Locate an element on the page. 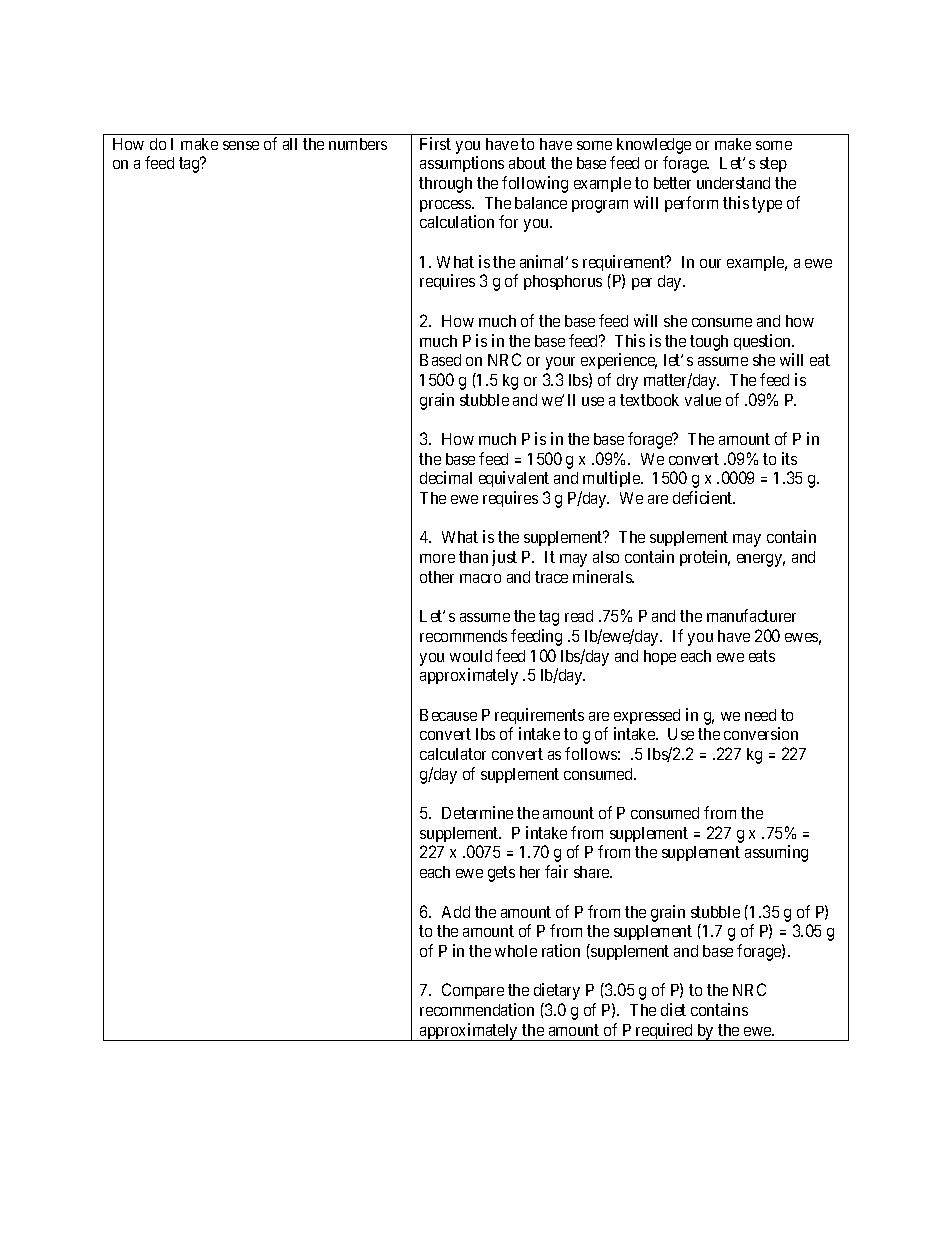 Image resolution: width=952 pixels, height=1233 pixels. all is located at coordinates (290, 144).
